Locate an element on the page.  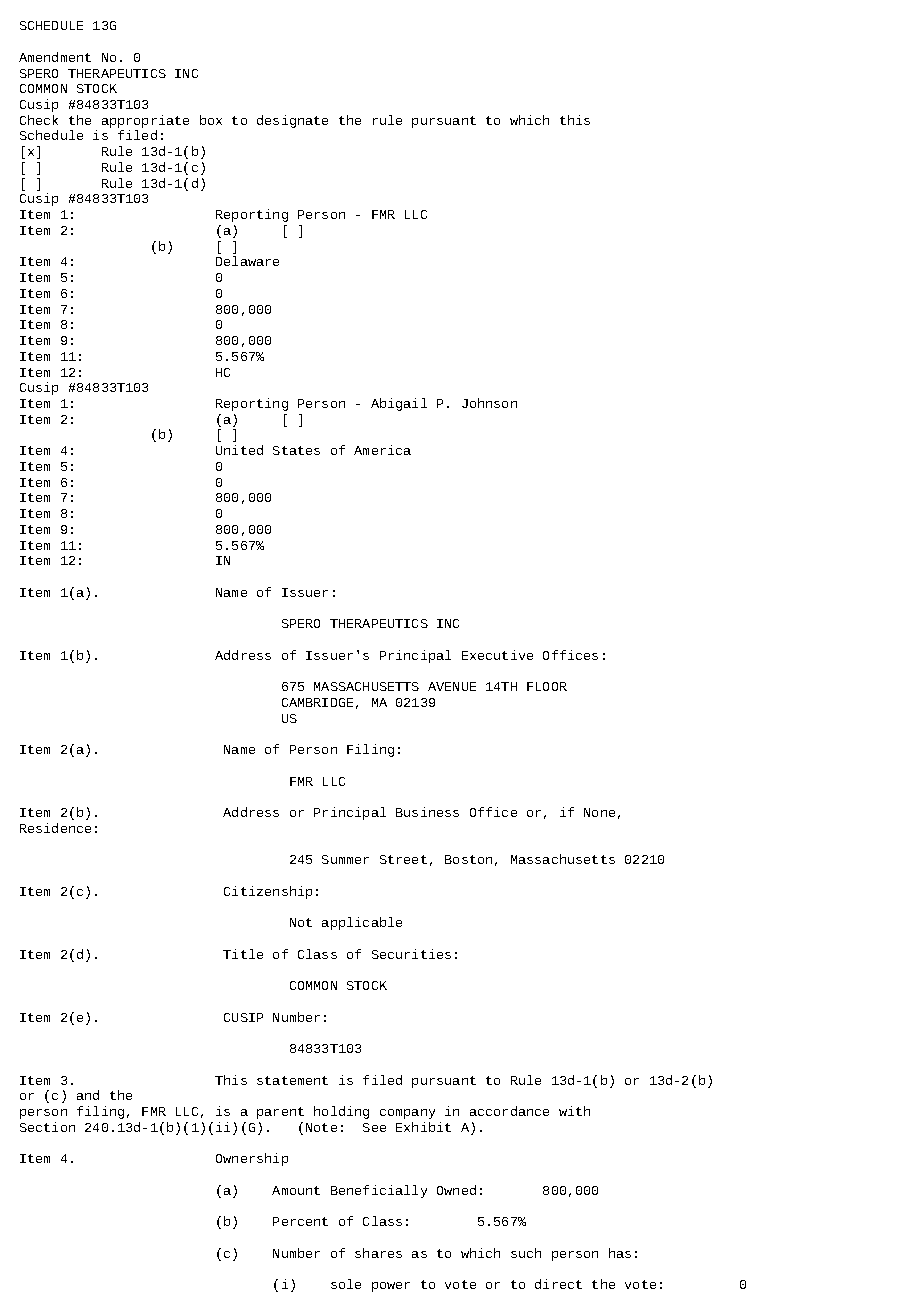
None is located at coordinates (599, 812).
